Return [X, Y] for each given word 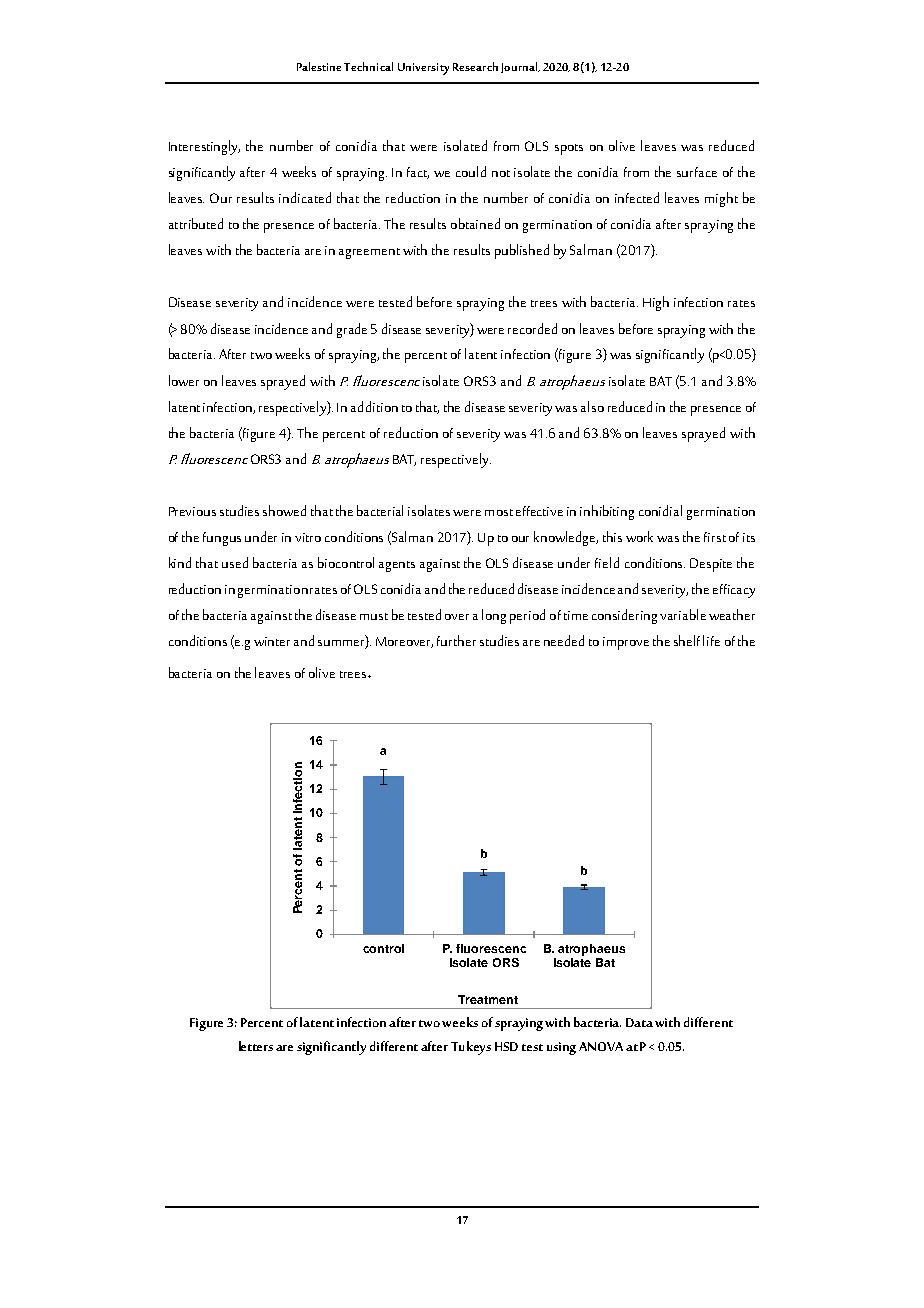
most [499, 512]
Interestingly [204, 147]
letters [256, 1046]
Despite [711, 565]
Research [475, 66]
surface [697, 172]
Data [639, 1022]
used [235, 562]
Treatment [488, 999]
